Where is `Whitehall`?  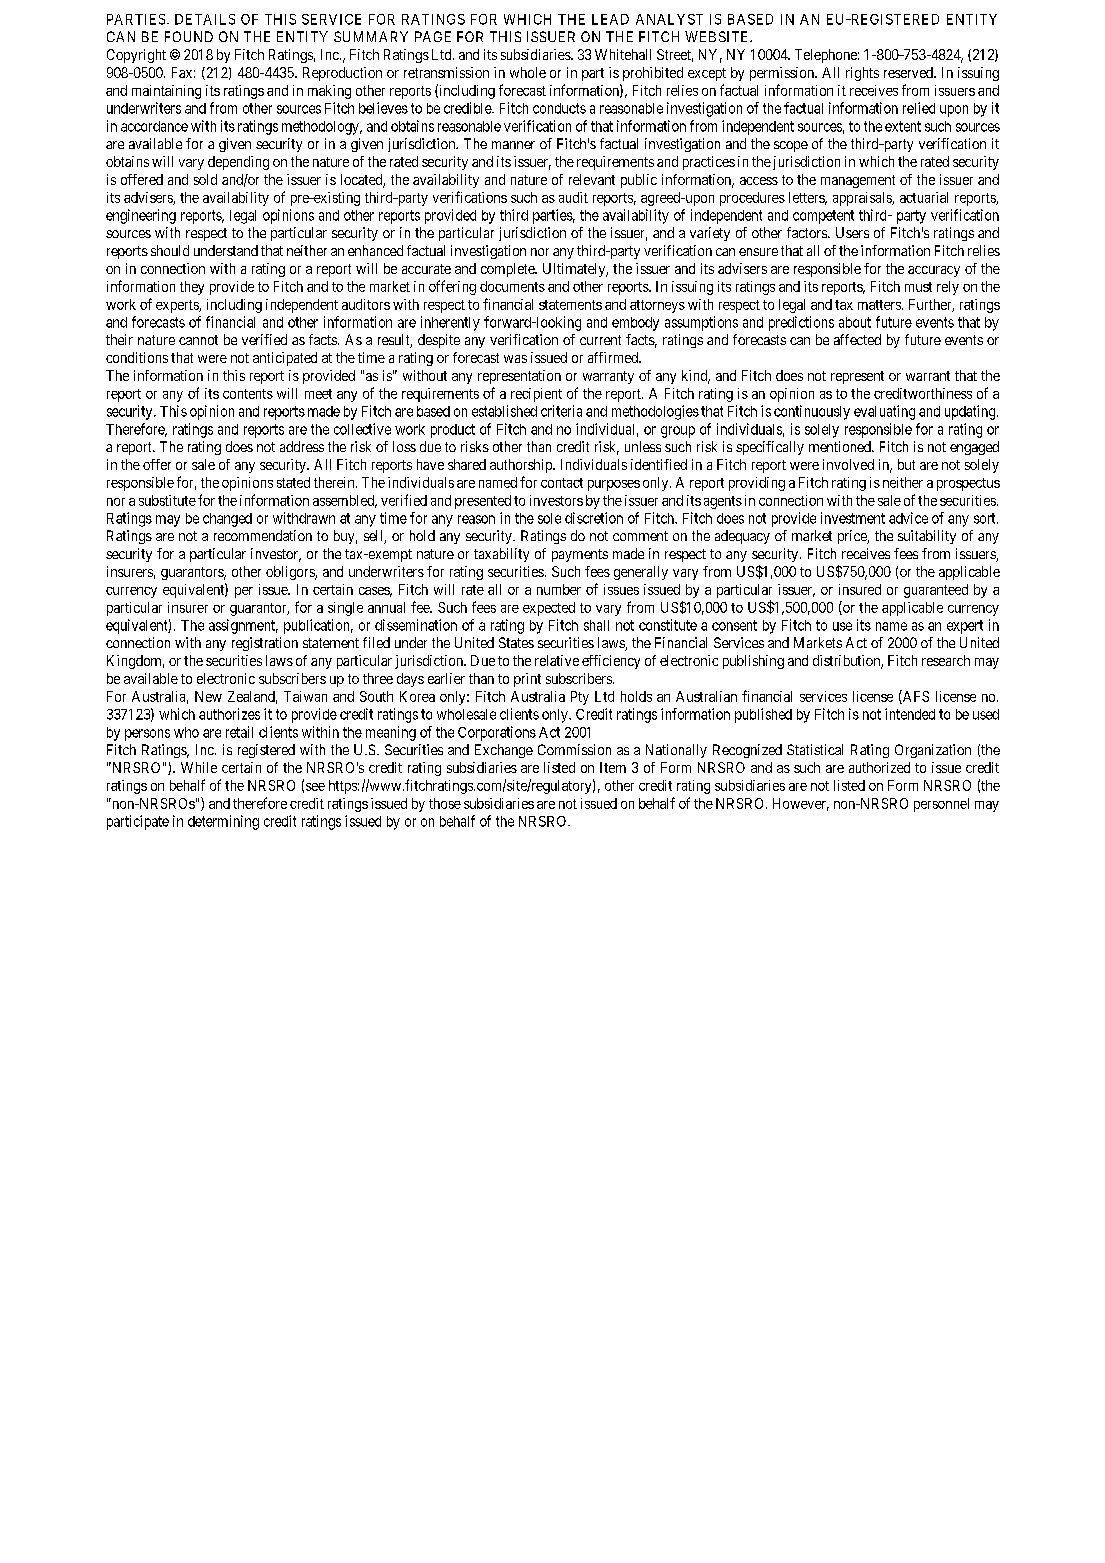 Whitehall is located at coordinates (623, 54).
